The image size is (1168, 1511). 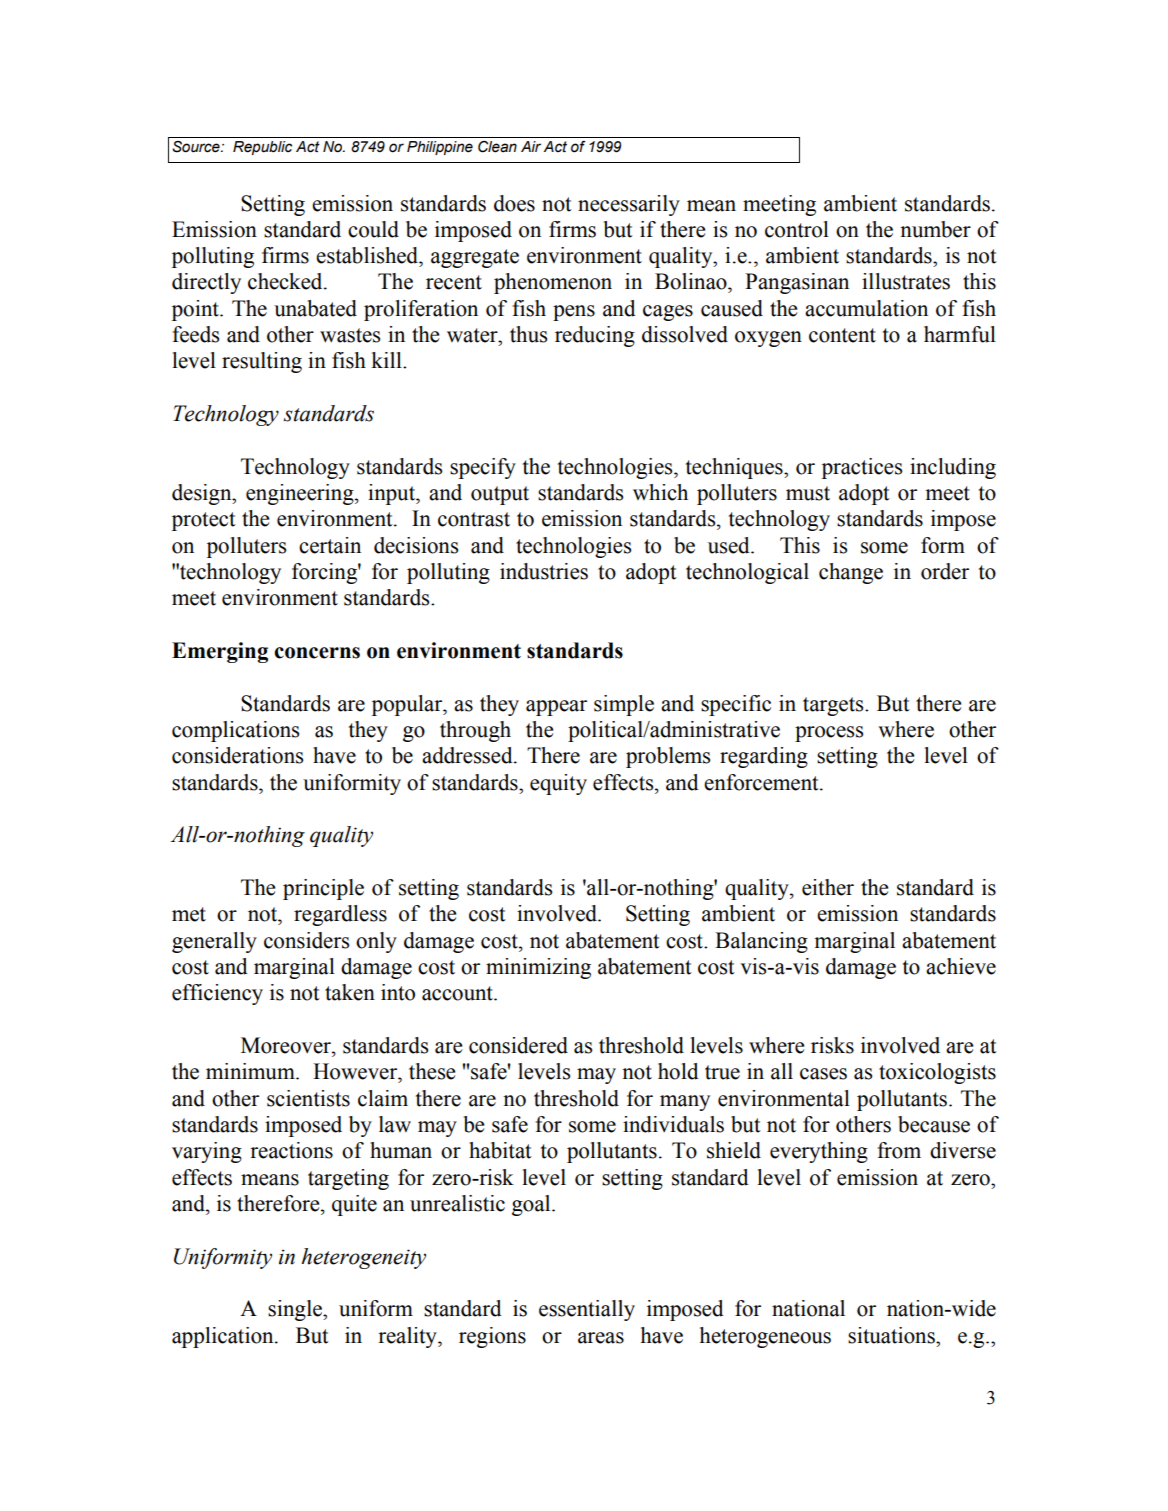 What do you see at coordinates (828, 887) in the screenshot?
I see `either` at bounding box center [828, 887].
